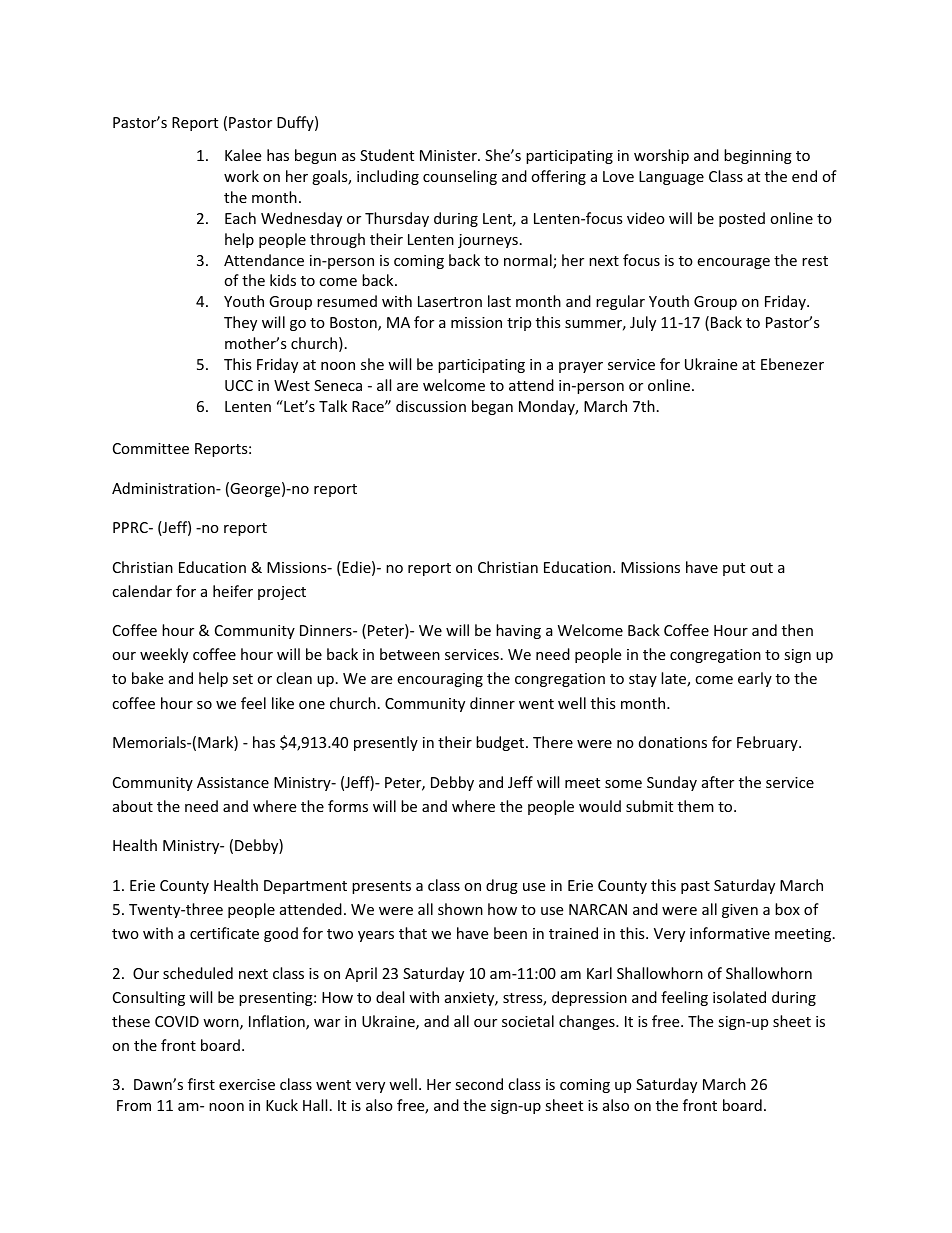 Image resolution: width=952 pixels, height=1233 pixels. I want to click on work, so click(241, 176).
